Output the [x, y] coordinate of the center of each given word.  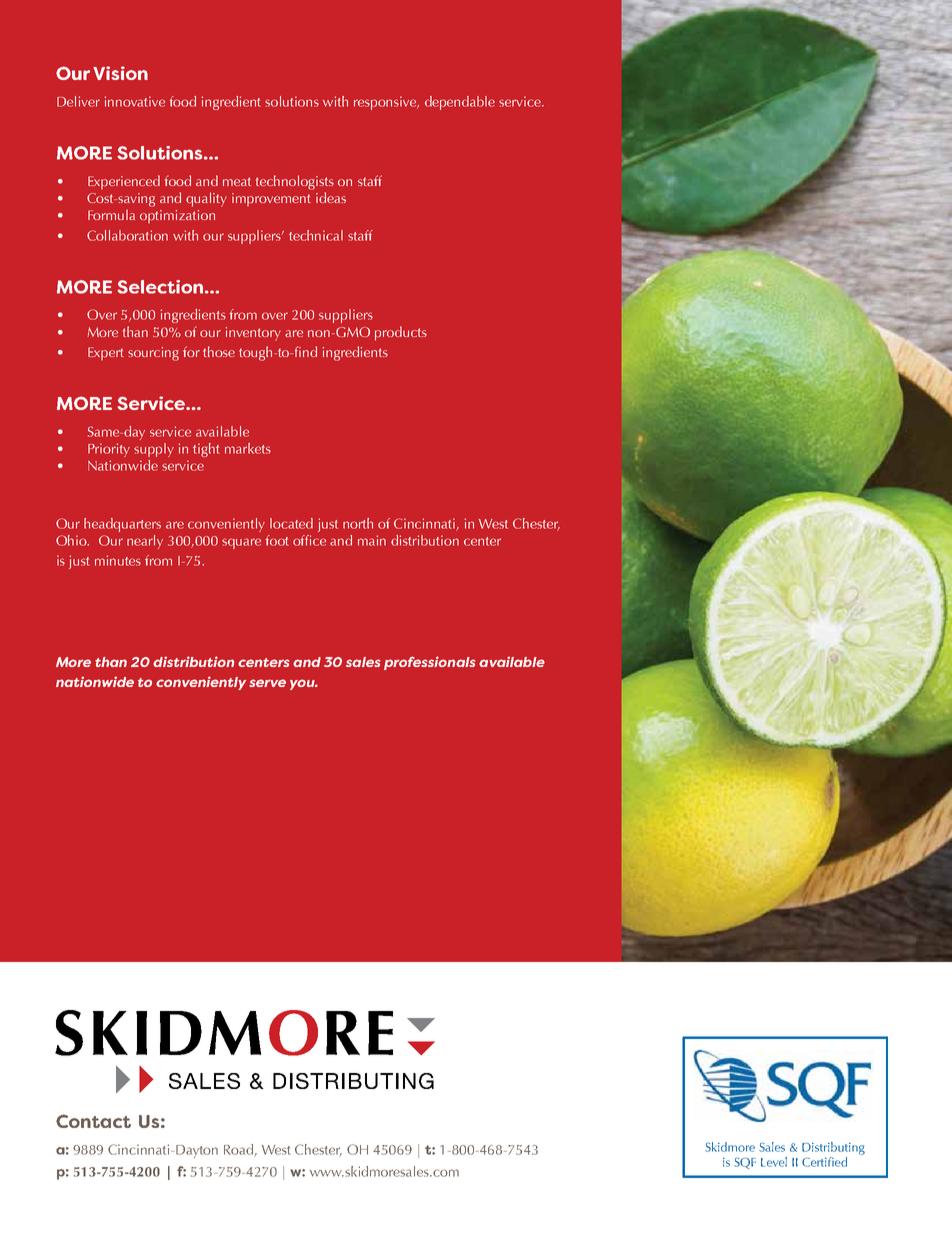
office [309, 540]
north [358, 523]
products [401, 333]
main [372, 540]
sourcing [153, 354]
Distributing [833, 1148]
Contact [93, 1121]
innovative [135, 101]
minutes [118, 560]
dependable [460, 103]
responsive [386, 103]
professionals [430, 663]
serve [267, 683]
